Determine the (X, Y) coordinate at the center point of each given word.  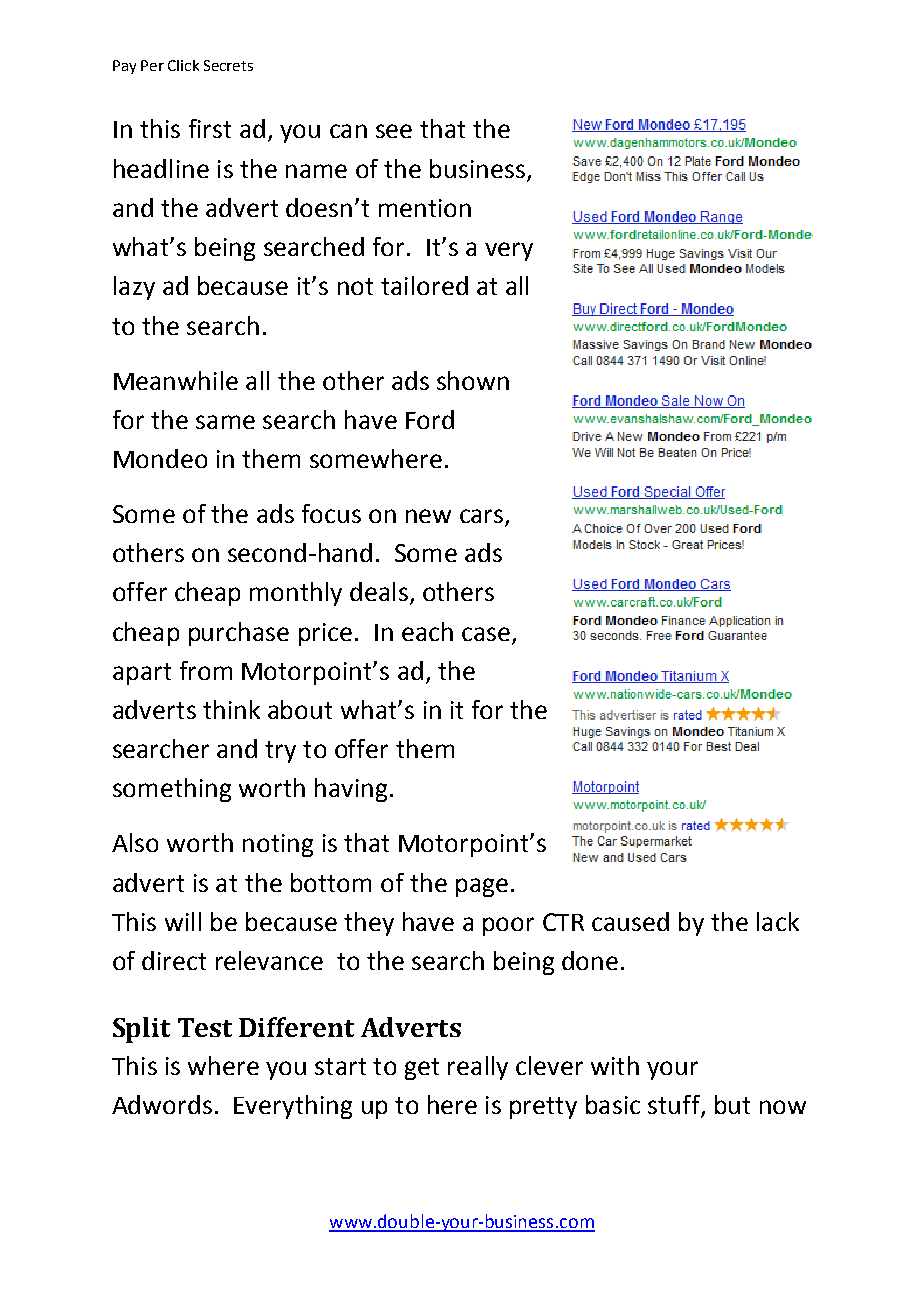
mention (425, 208)
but (732, 1104)
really (478, 1068)
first (210, 128)
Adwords (162, 1104)
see (394, 131)
